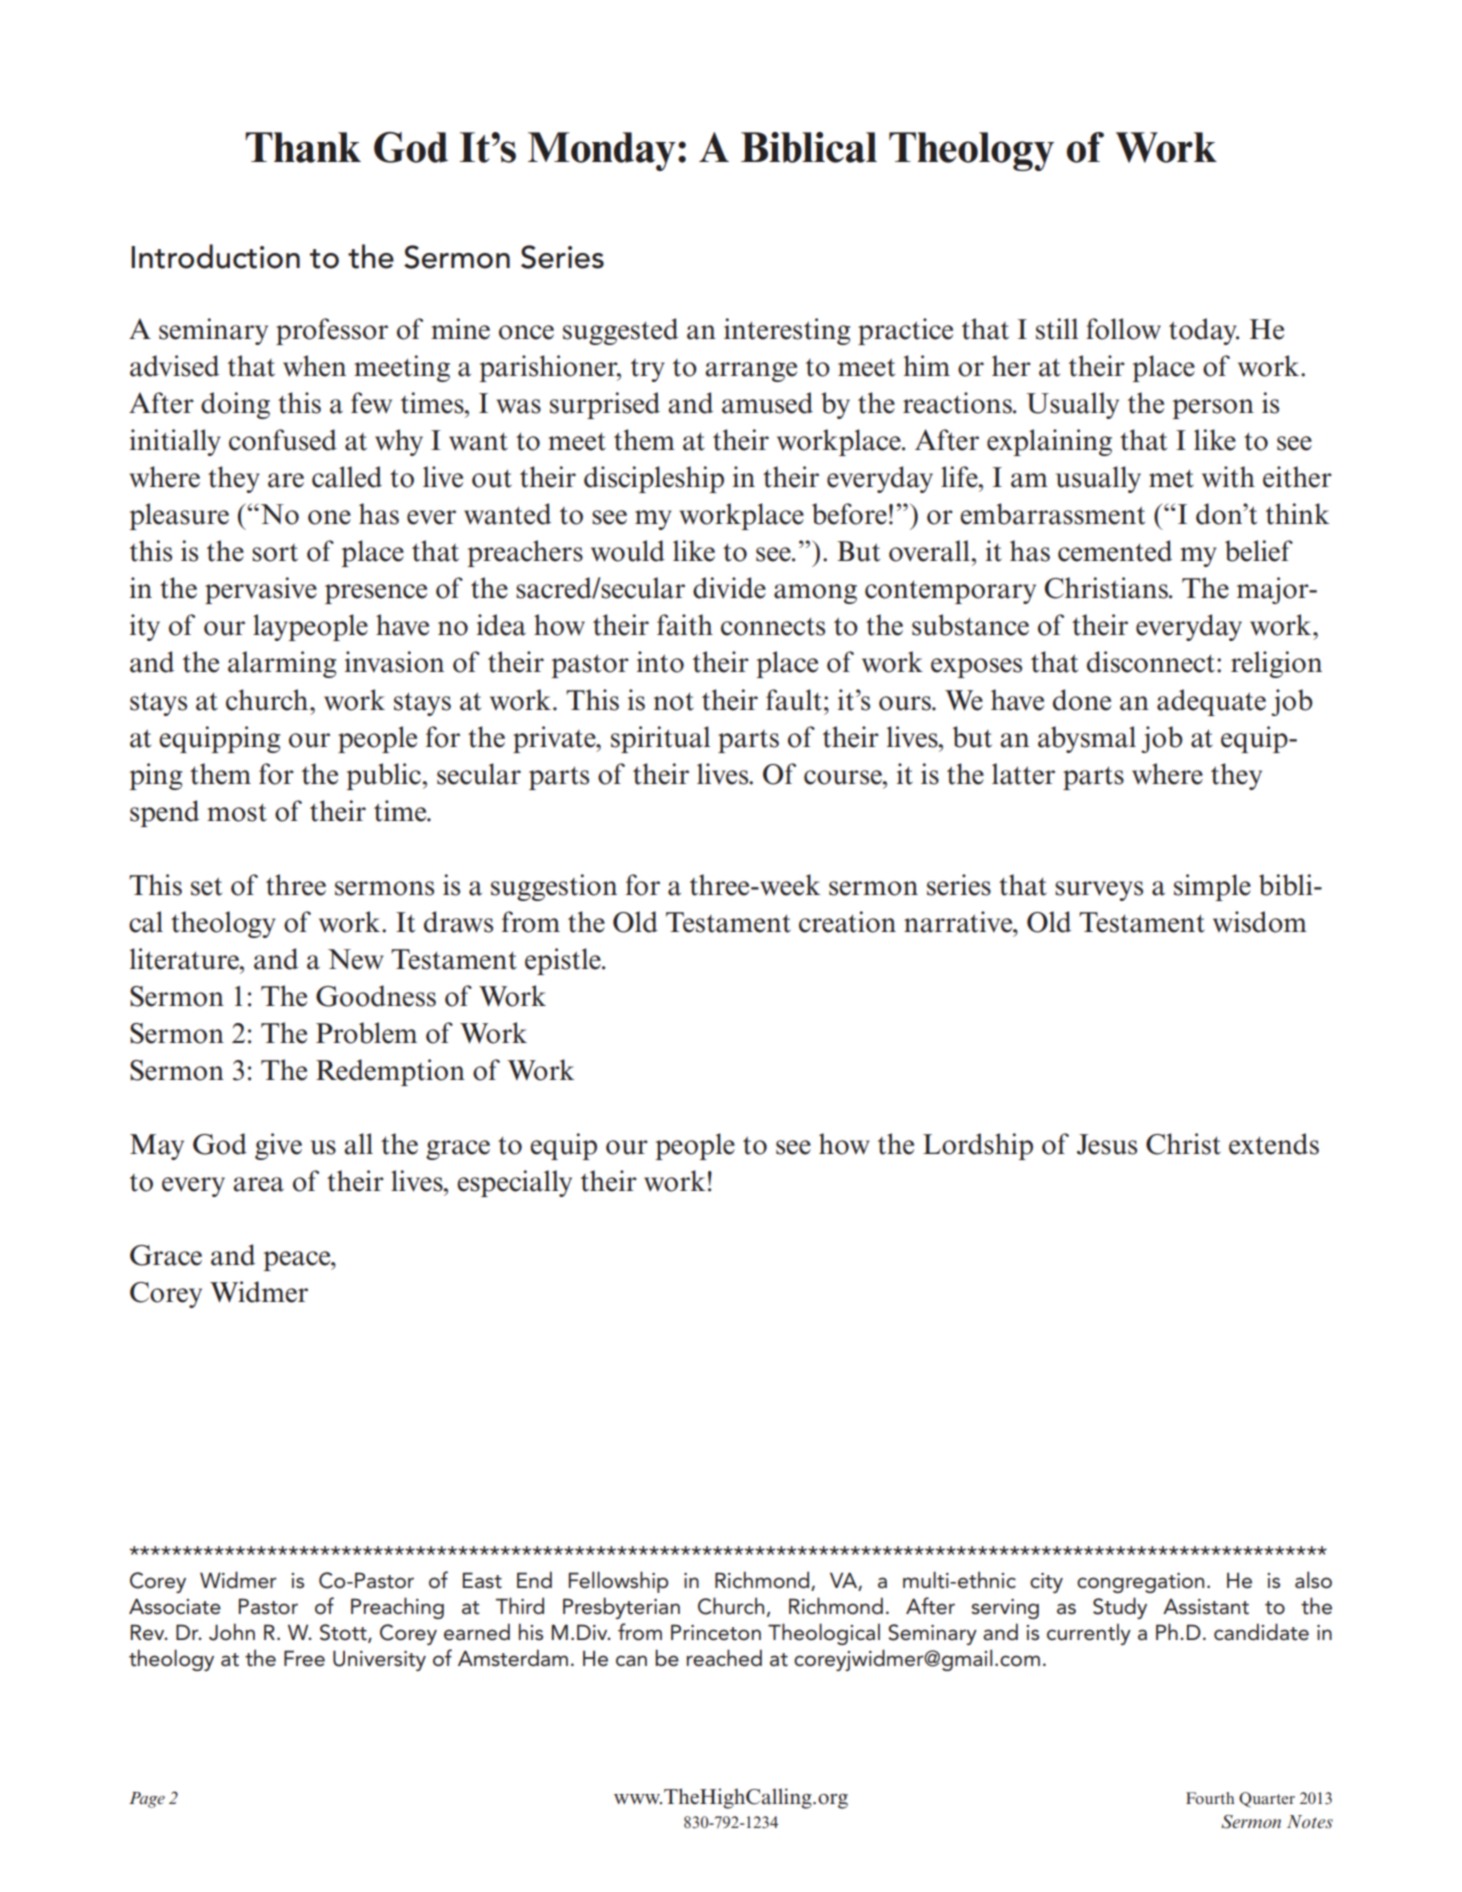 The width and height of the document is (1462, 1892). What do you see at coordinates (1204, 331) in the document?
I see `today` at bounding box center [1204, 331].
